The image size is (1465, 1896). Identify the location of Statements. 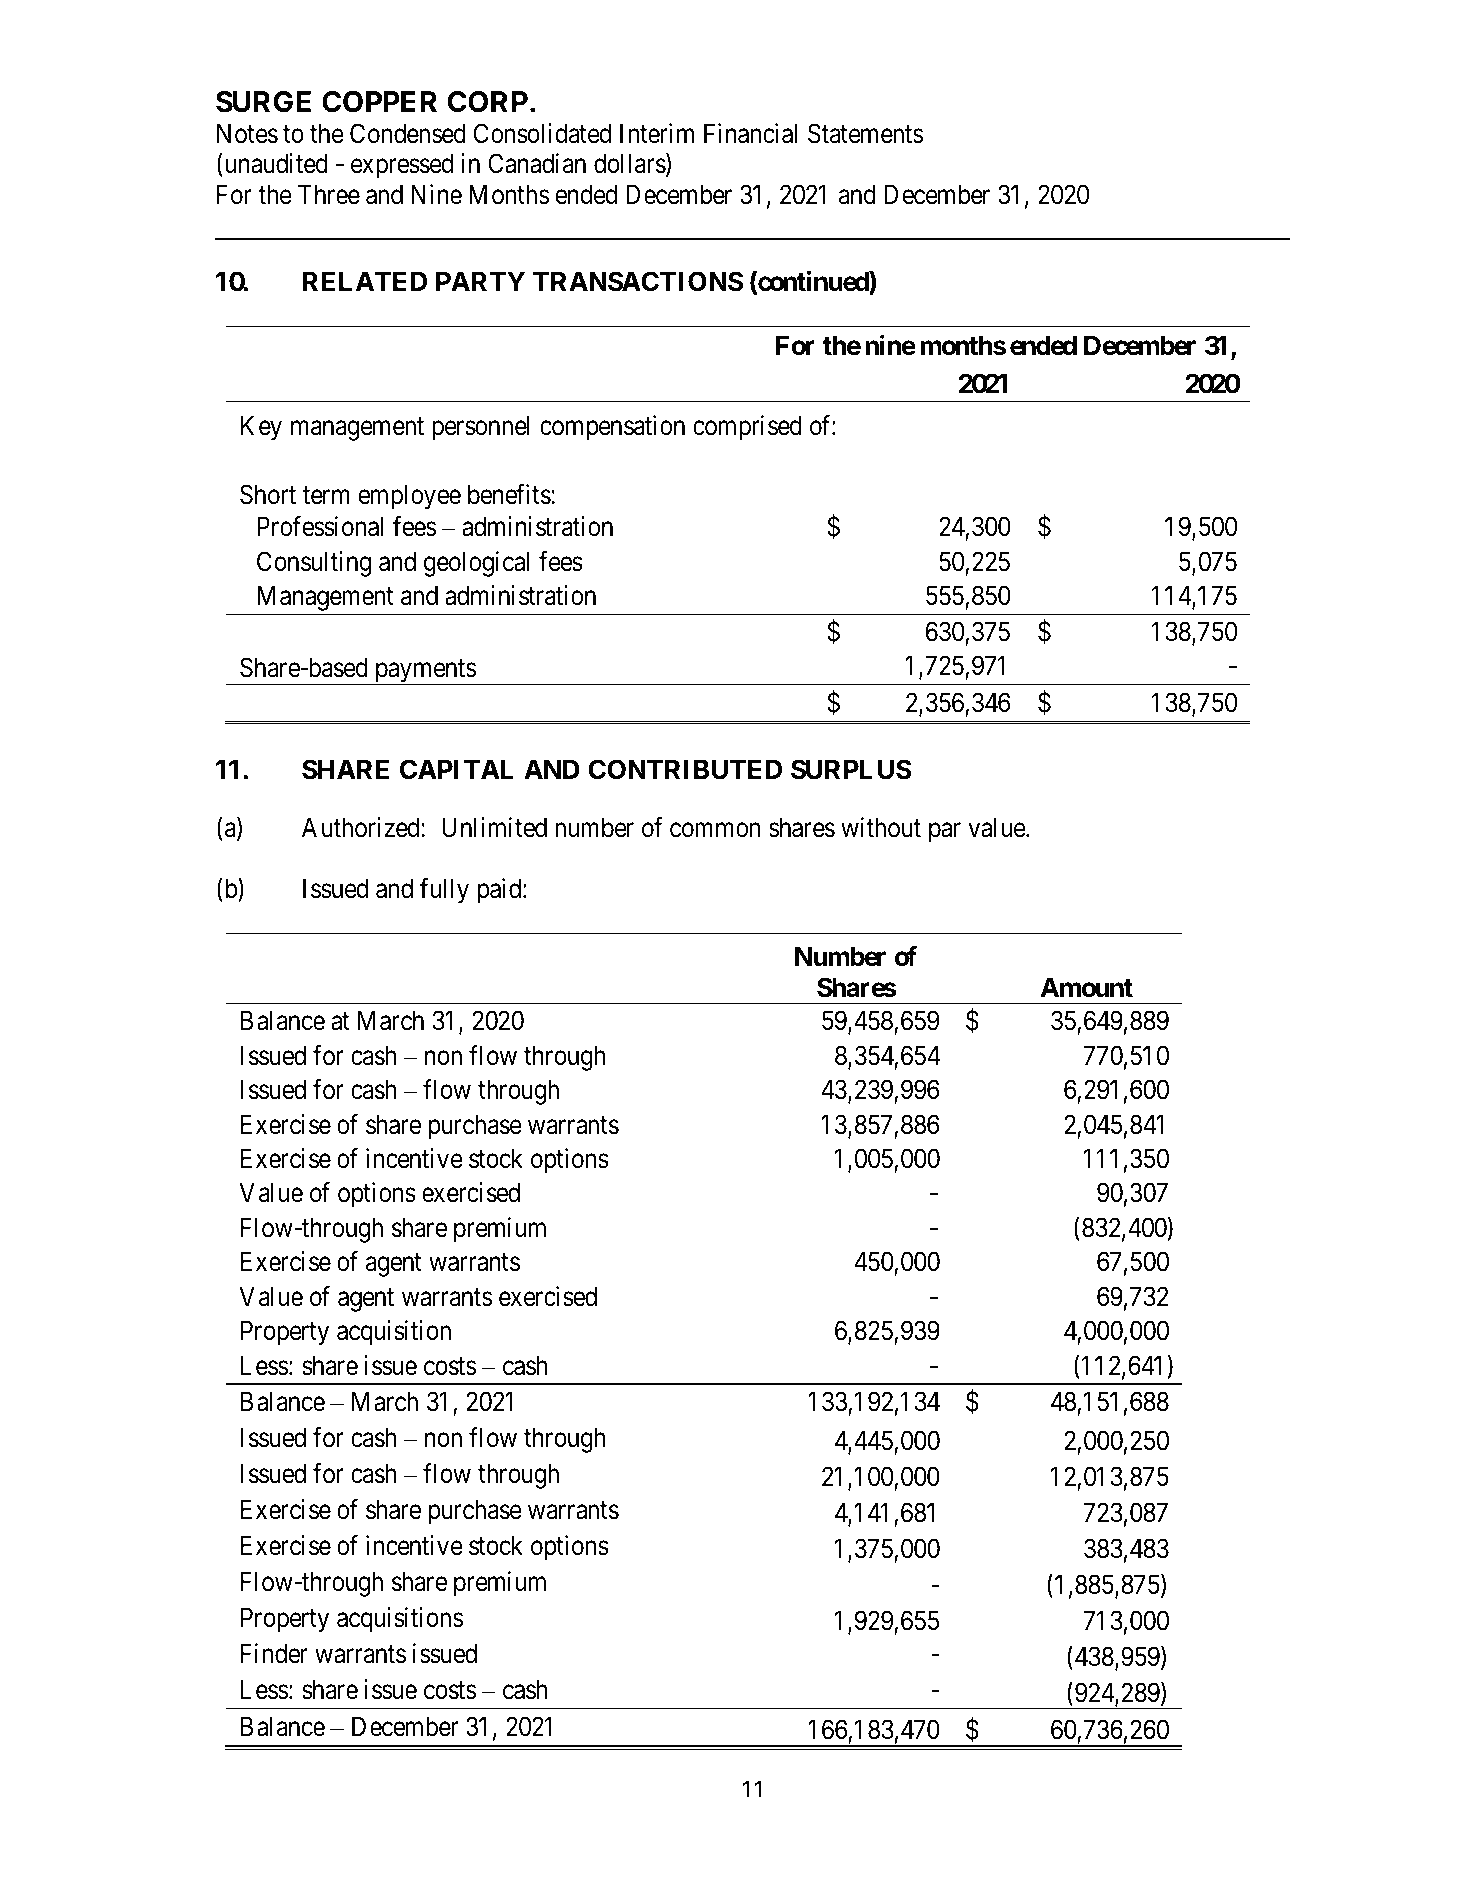
(865, 133).
